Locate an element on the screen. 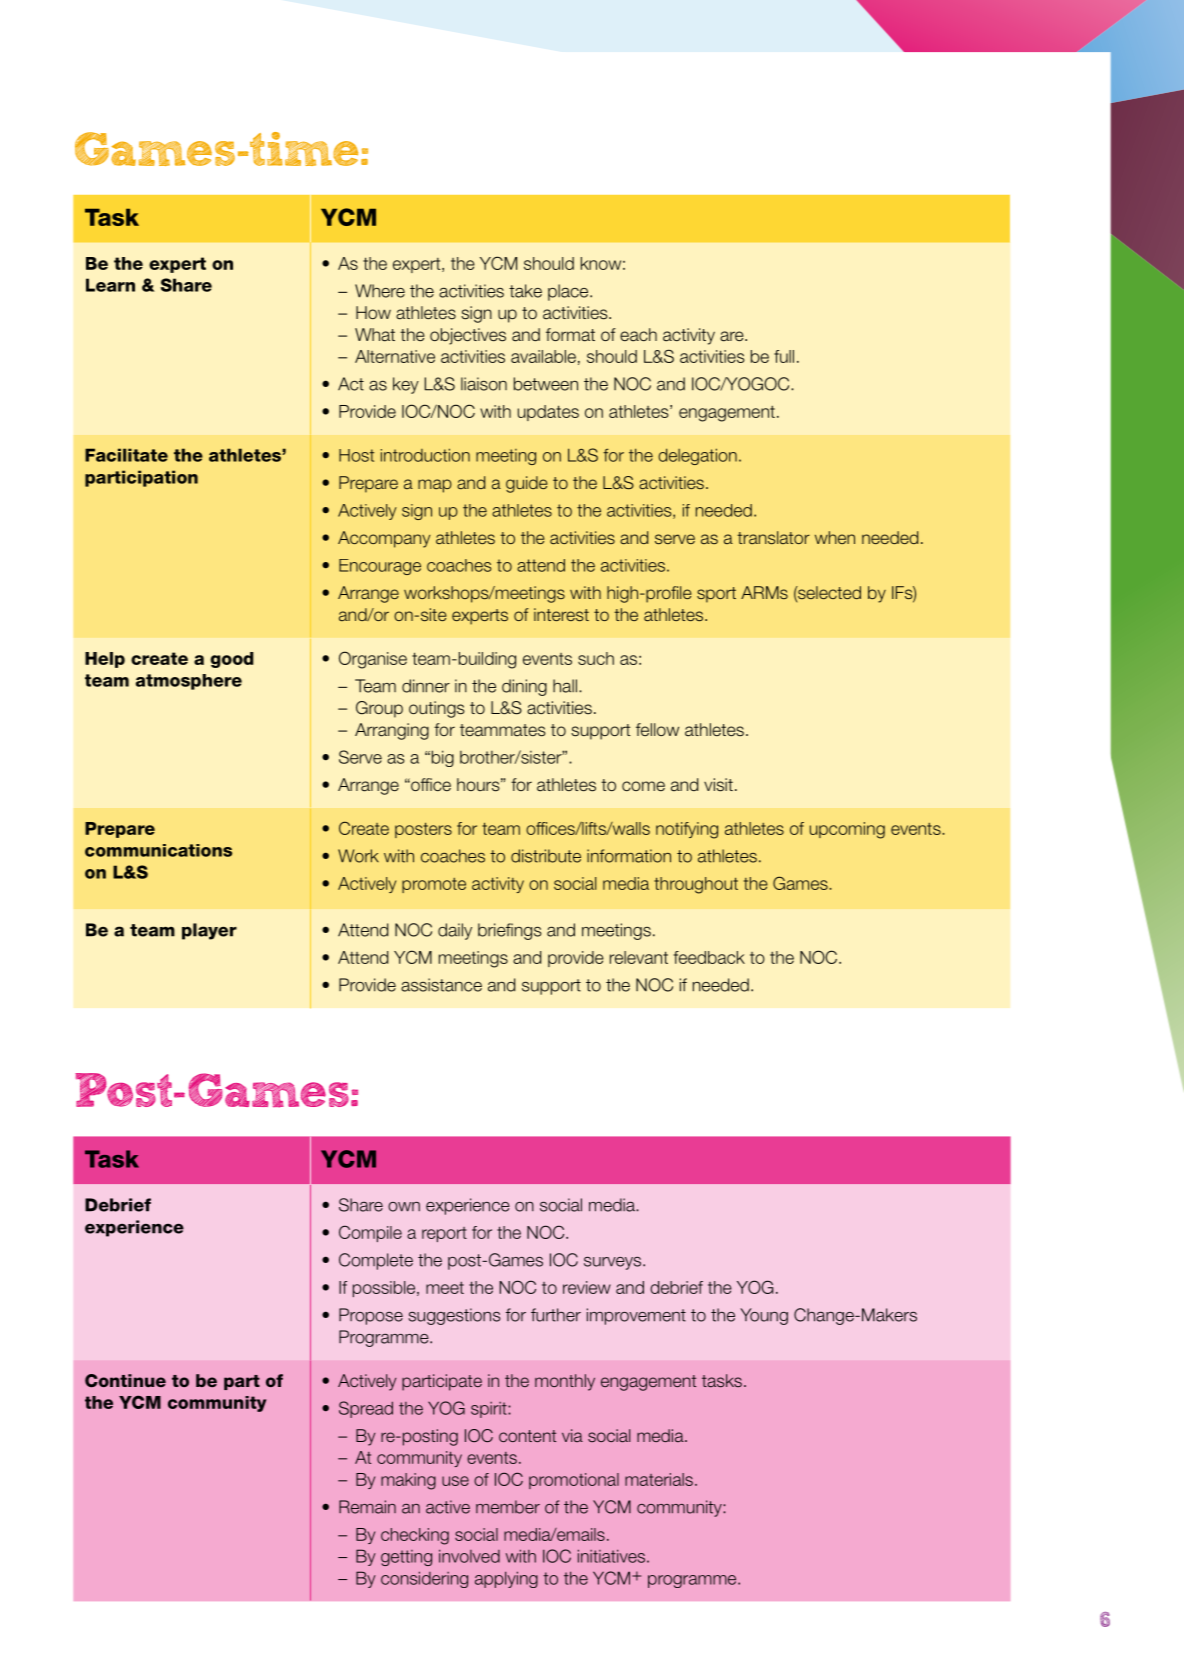 The width and height of the screenshot is (1184, 1674). Remain is located at coordinates (367, 1507).
